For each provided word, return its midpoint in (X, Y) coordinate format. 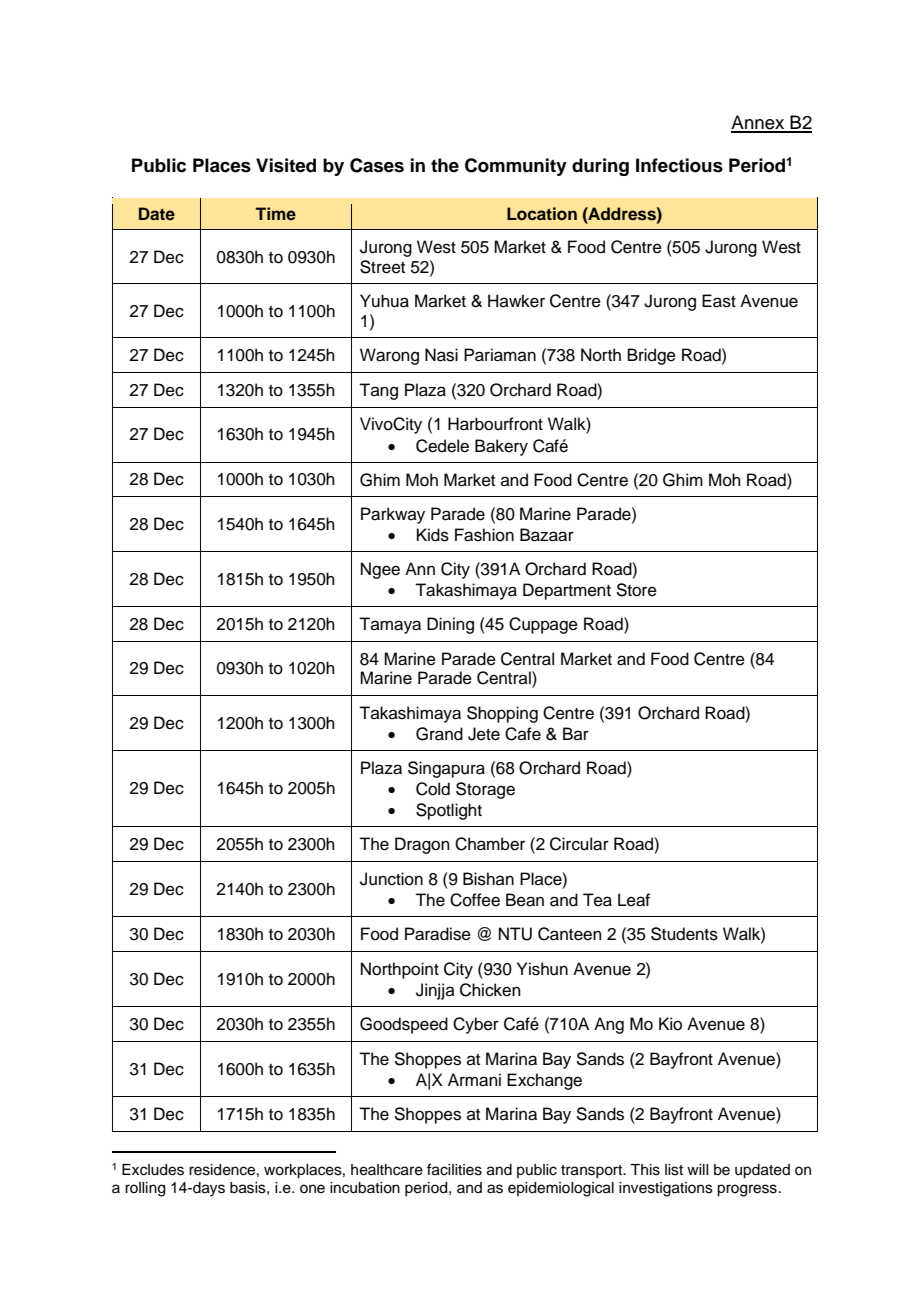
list (674, 1170)
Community (516, 167)
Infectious (679, 165)
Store (636, 590)
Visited (286, 165)
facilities (454, 1169)
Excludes (153, 1170)
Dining (450, 625)
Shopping (502, 714)
